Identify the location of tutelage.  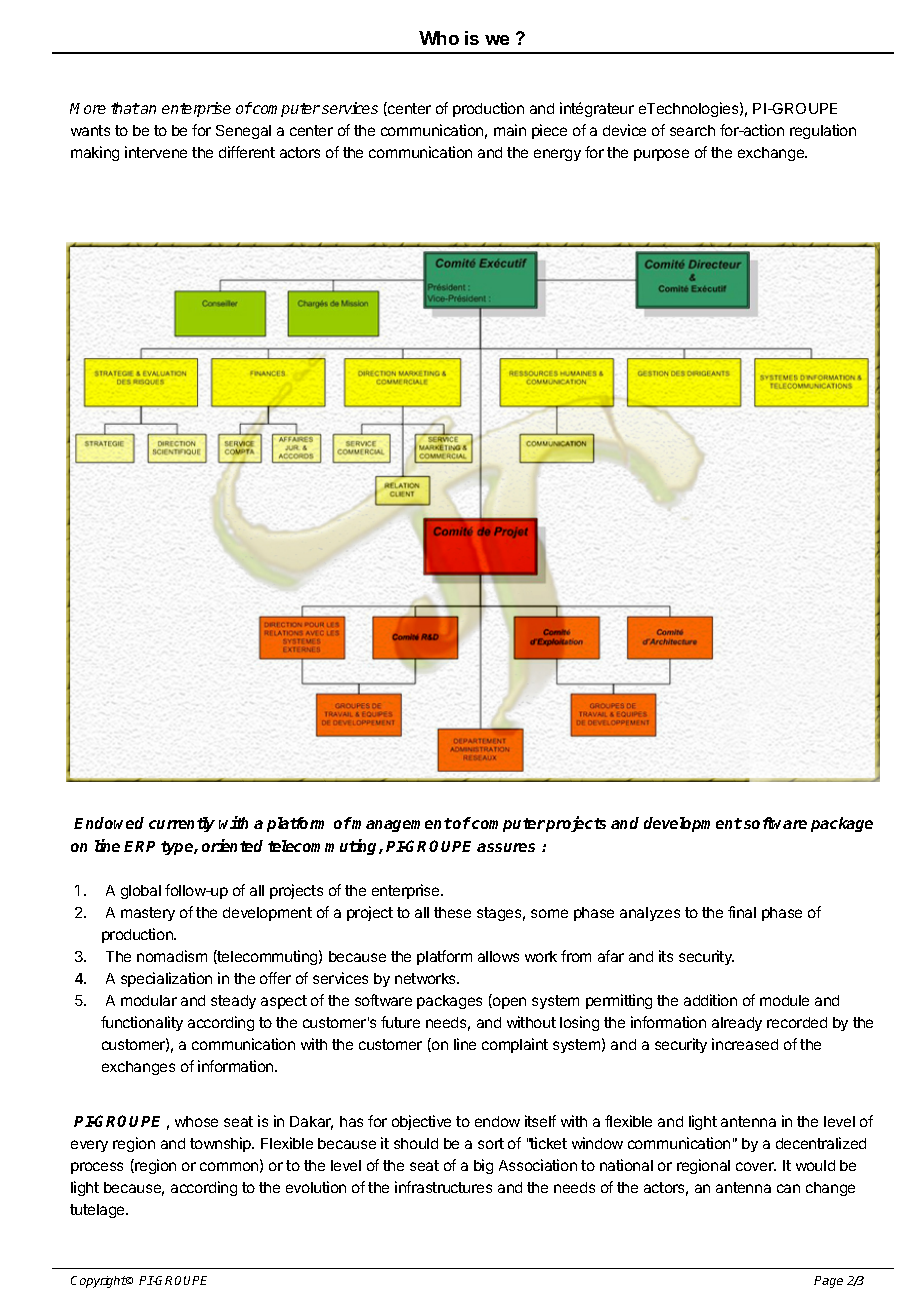
(98, 1211).
